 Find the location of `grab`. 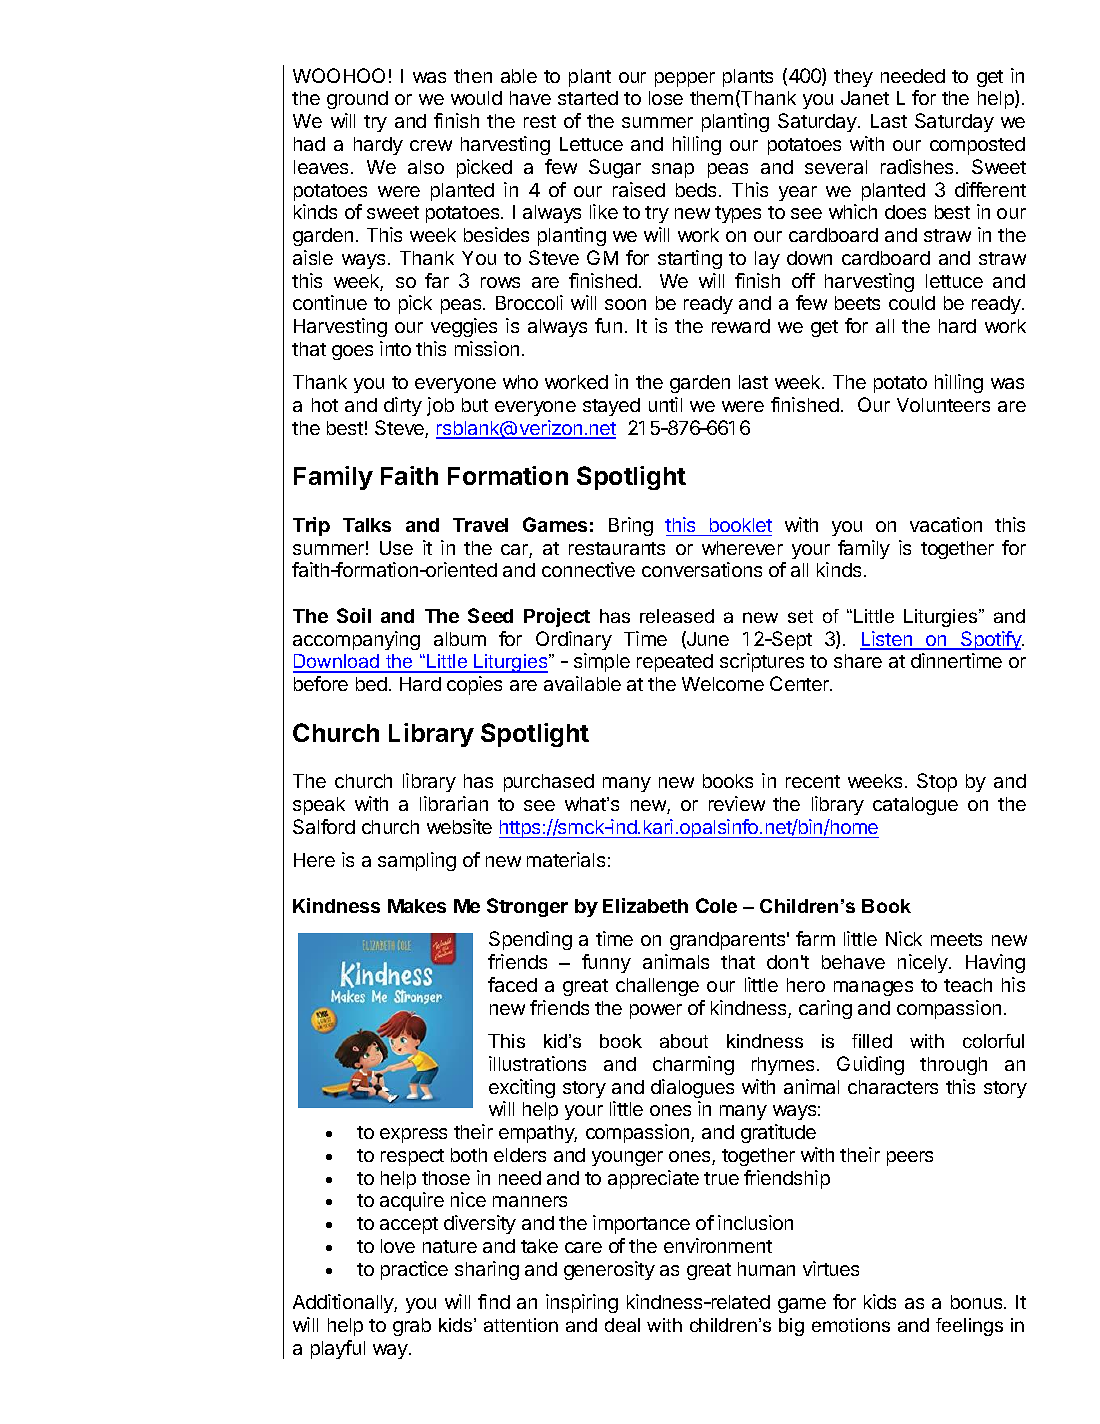

grab is located at coordinates (412, 1327).
